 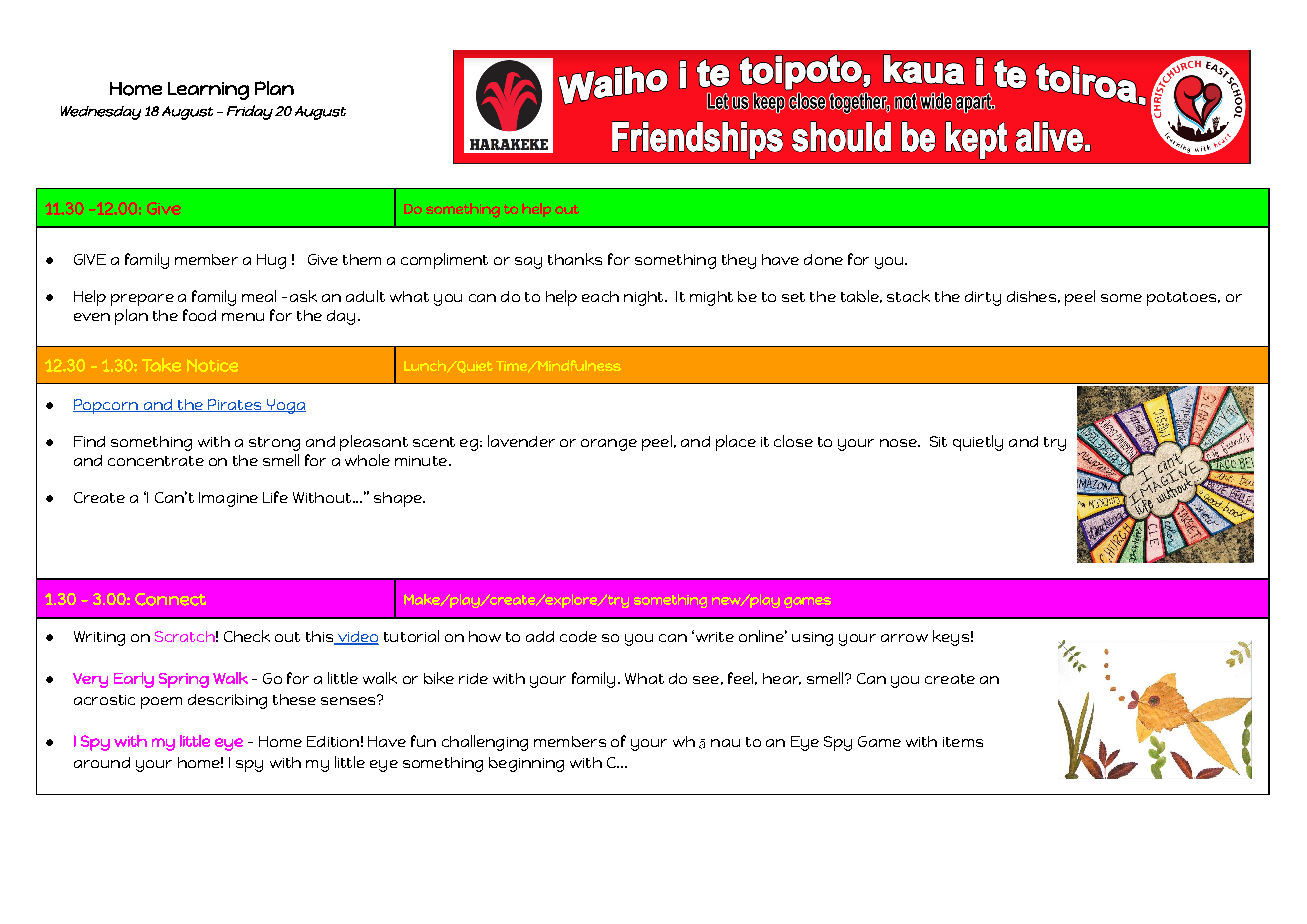 What do you see at coordinates (938, 441) in the document?
I see `Sit` at bounding box center [938, 441].
